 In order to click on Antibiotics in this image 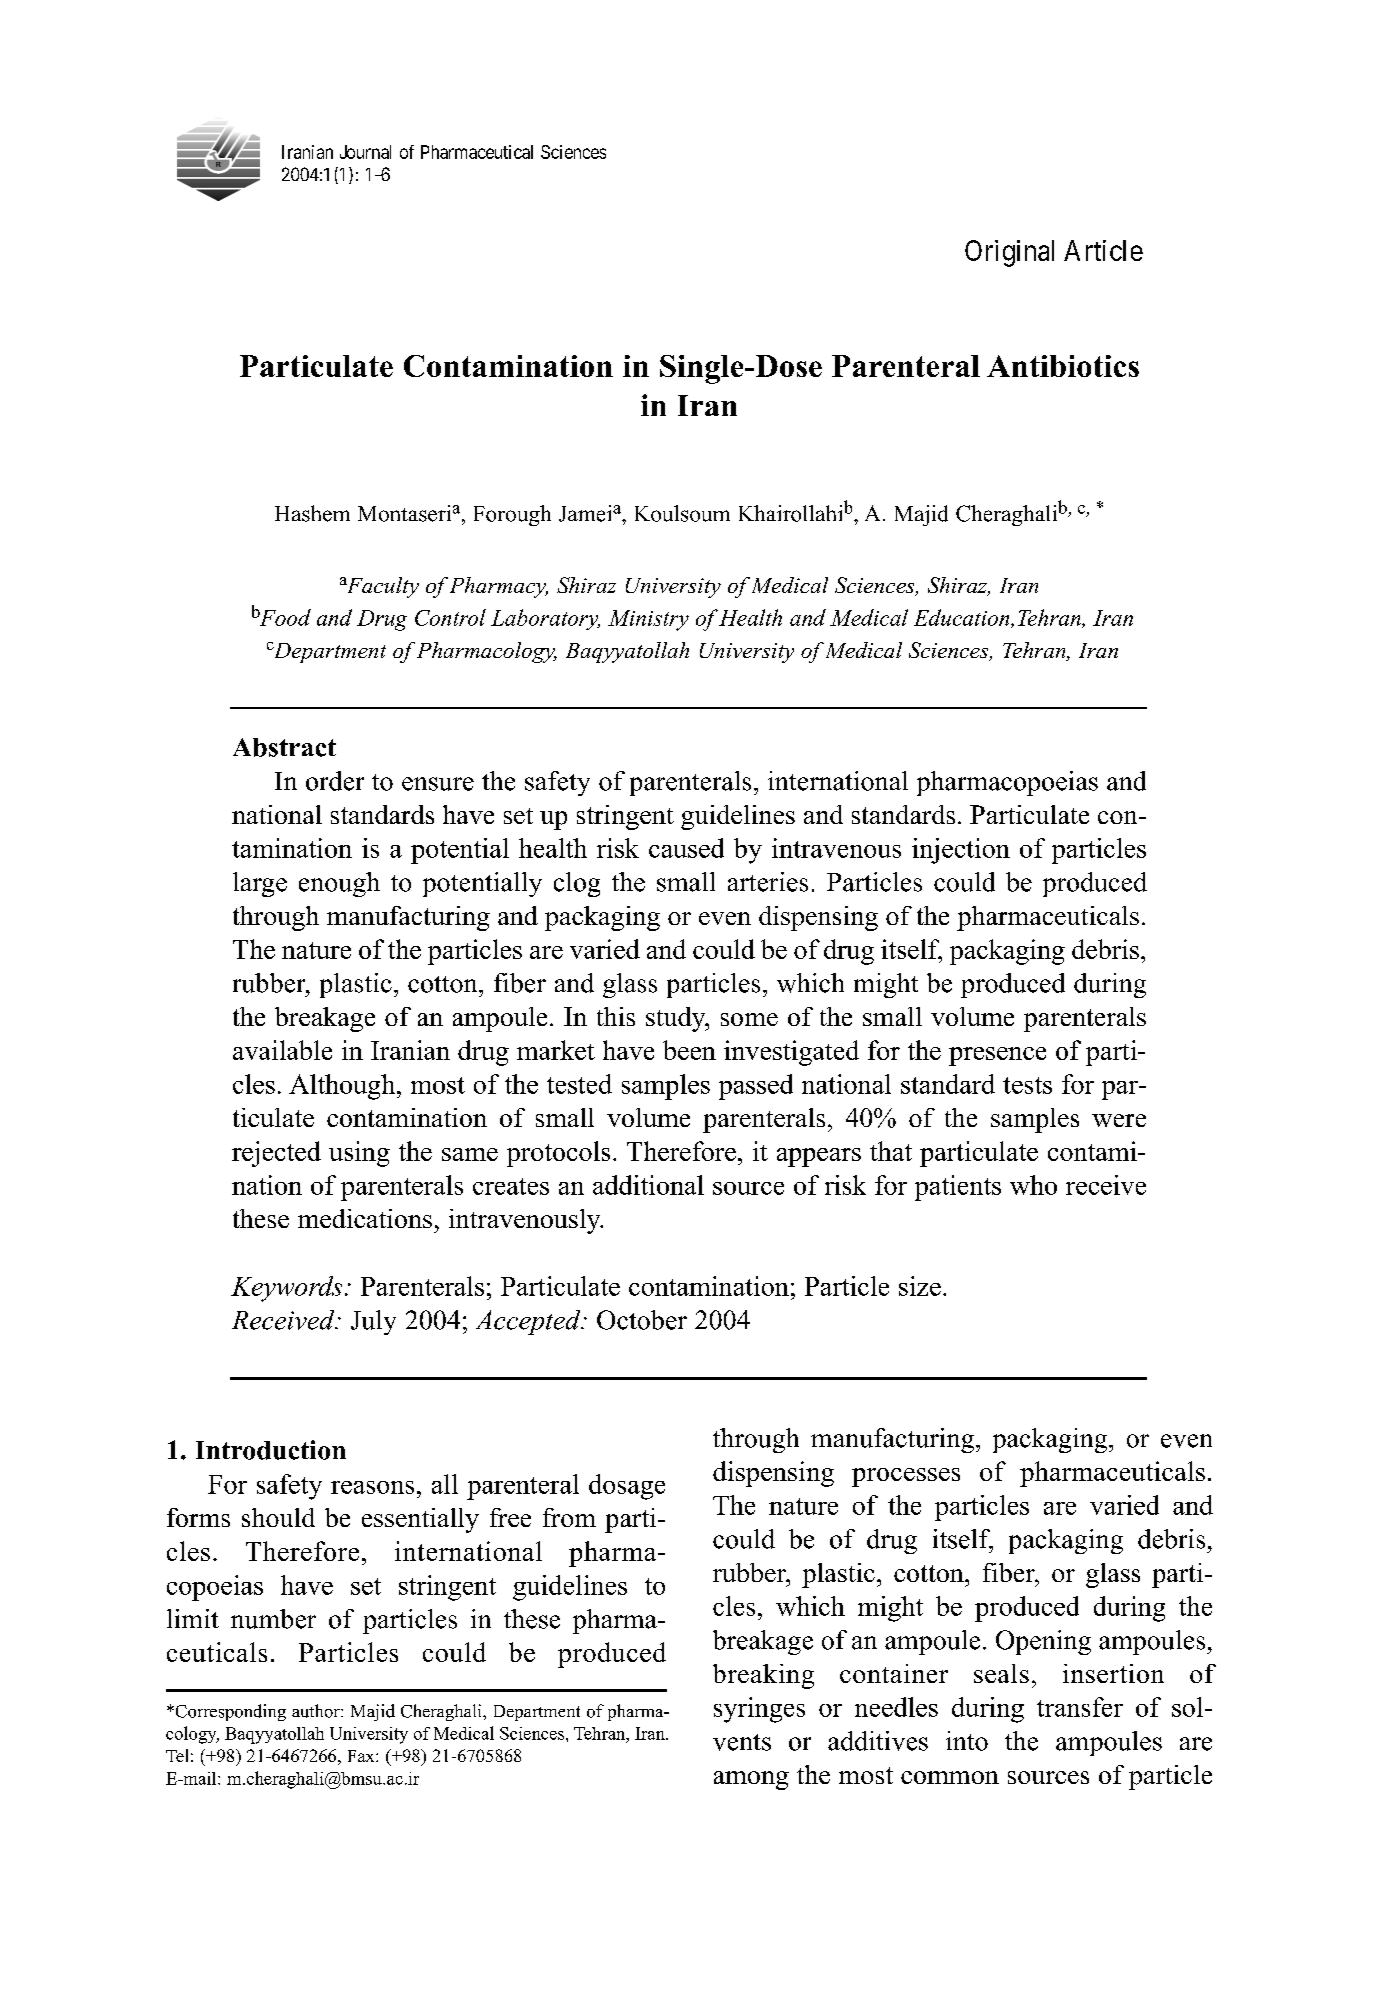, I will do `click(1063, 366)`.
